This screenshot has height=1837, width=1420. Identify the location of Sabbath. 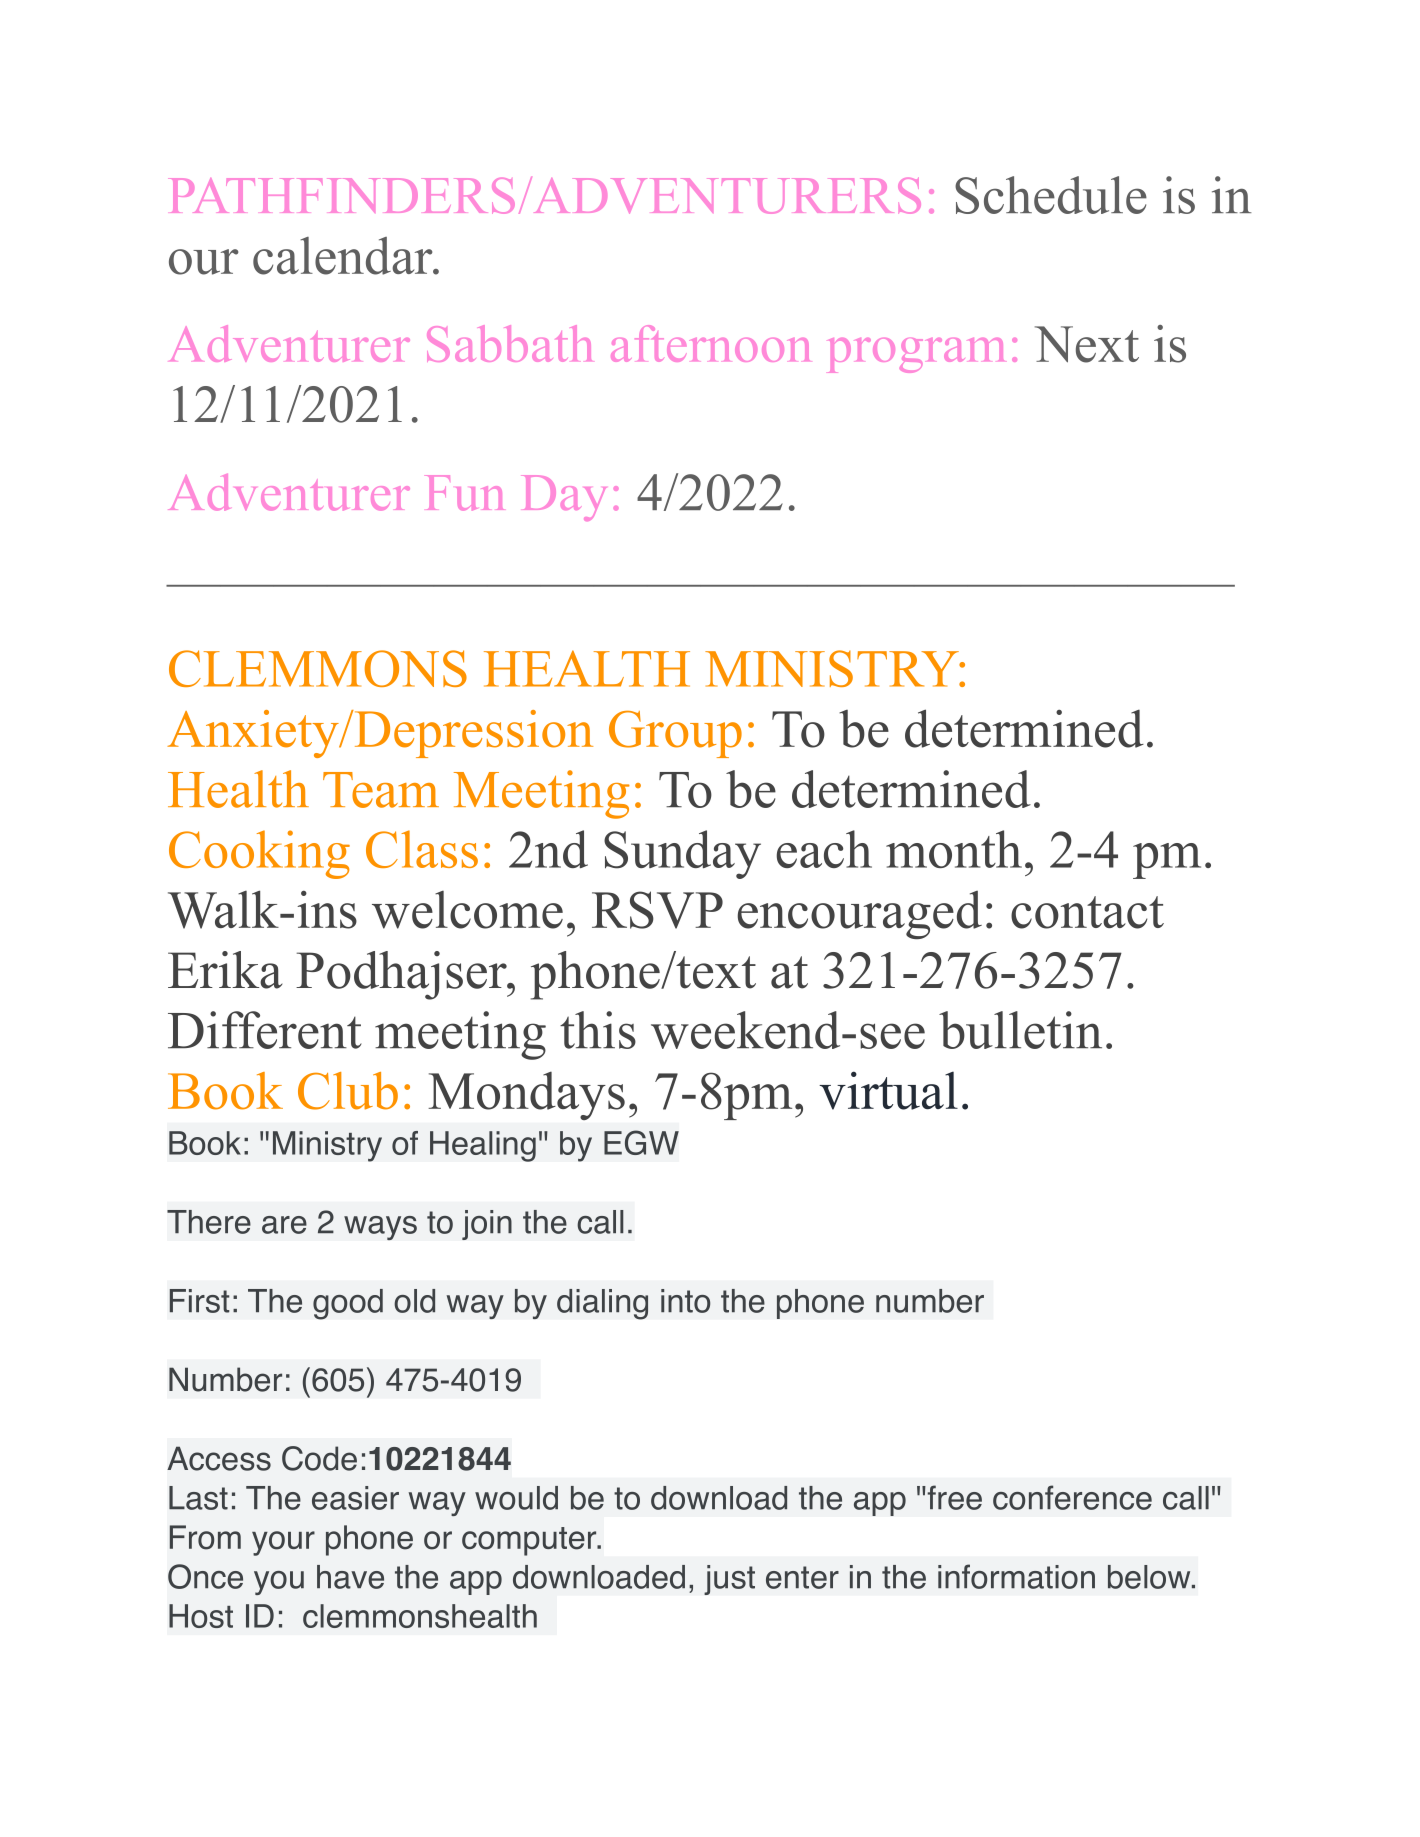
(509, 343).
